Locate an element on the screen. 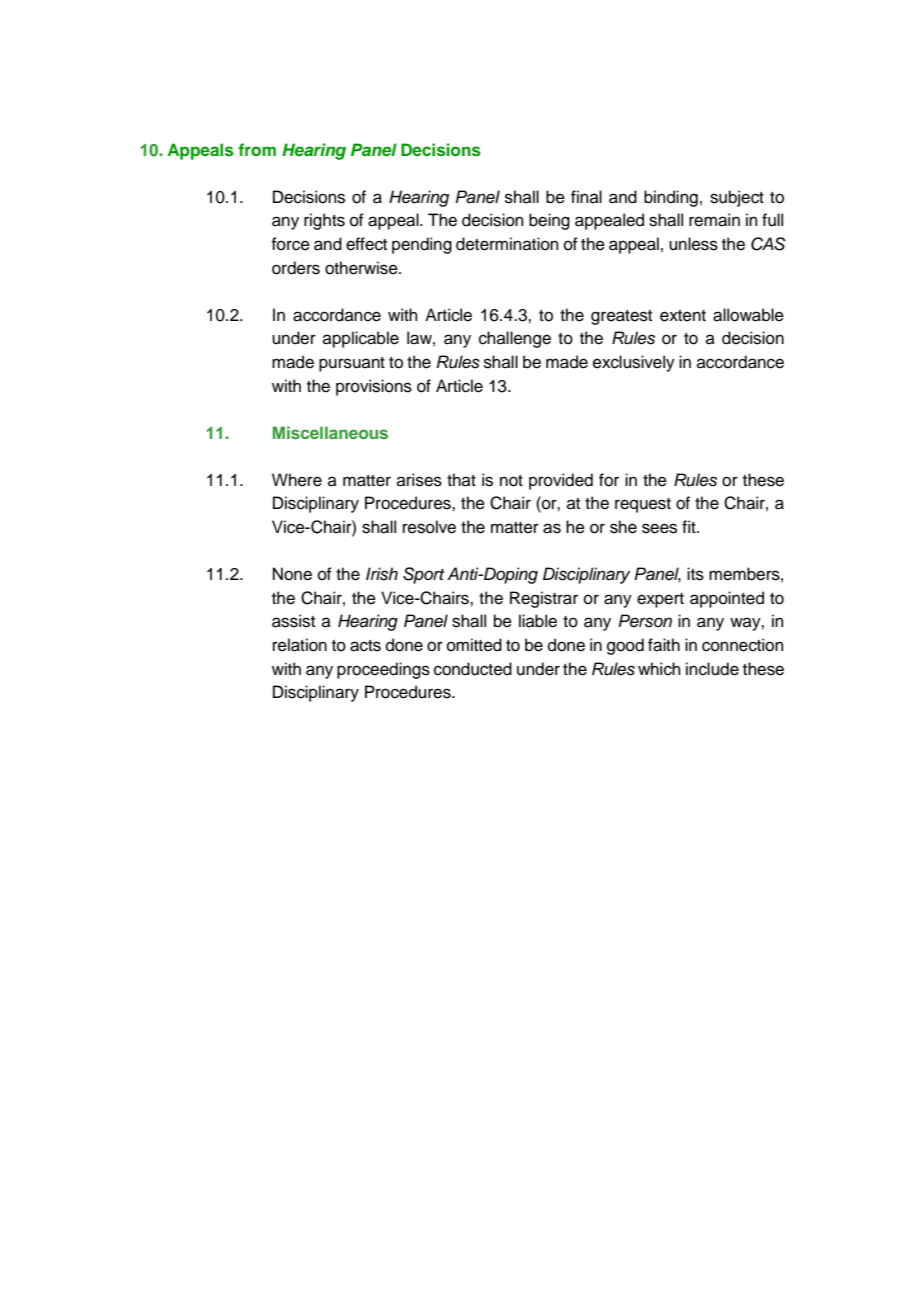 This screenshot has width=924, height=1308. final is located at coordinates (586, 196).
